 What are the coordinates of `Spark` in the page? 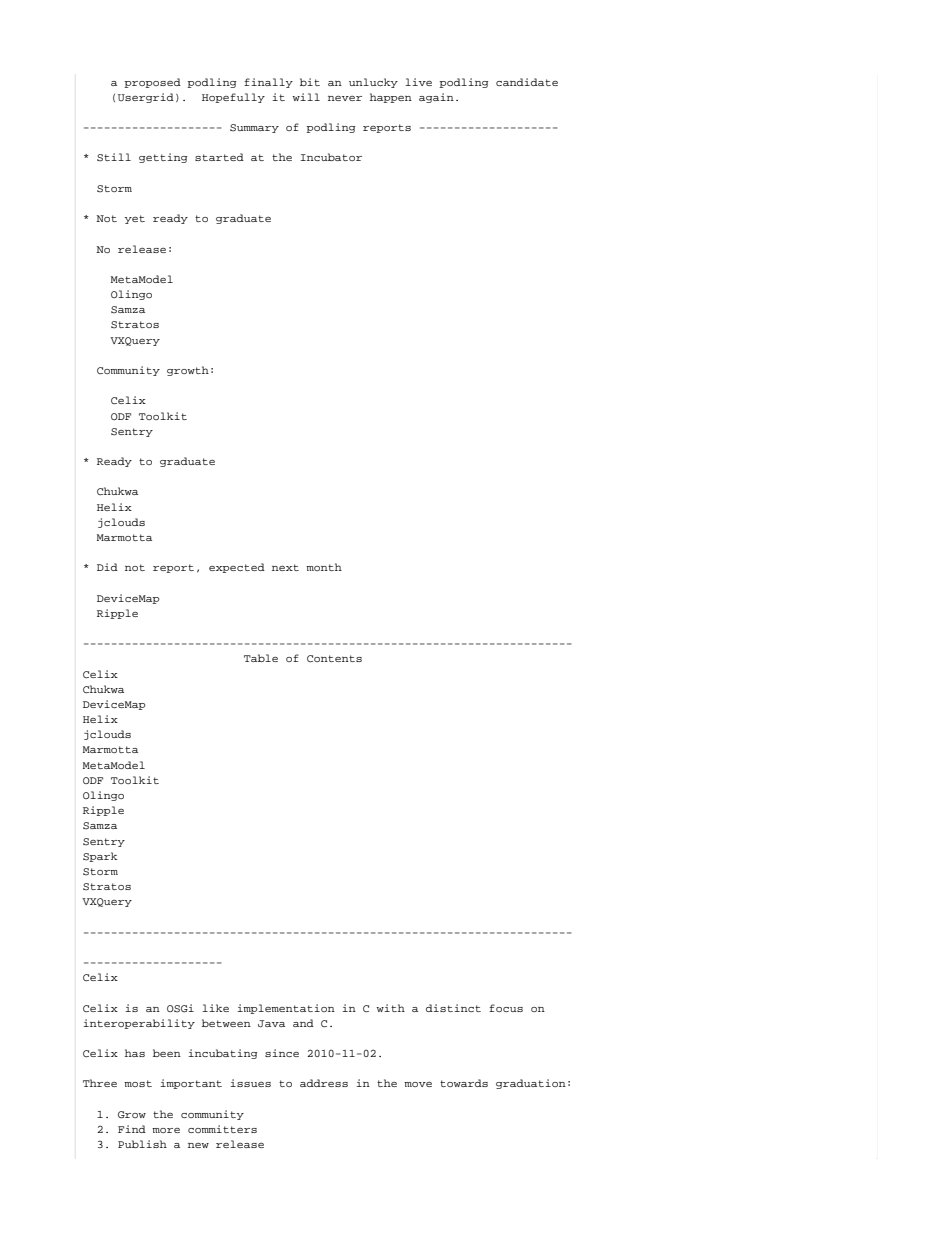 It's located at (100, 857).
